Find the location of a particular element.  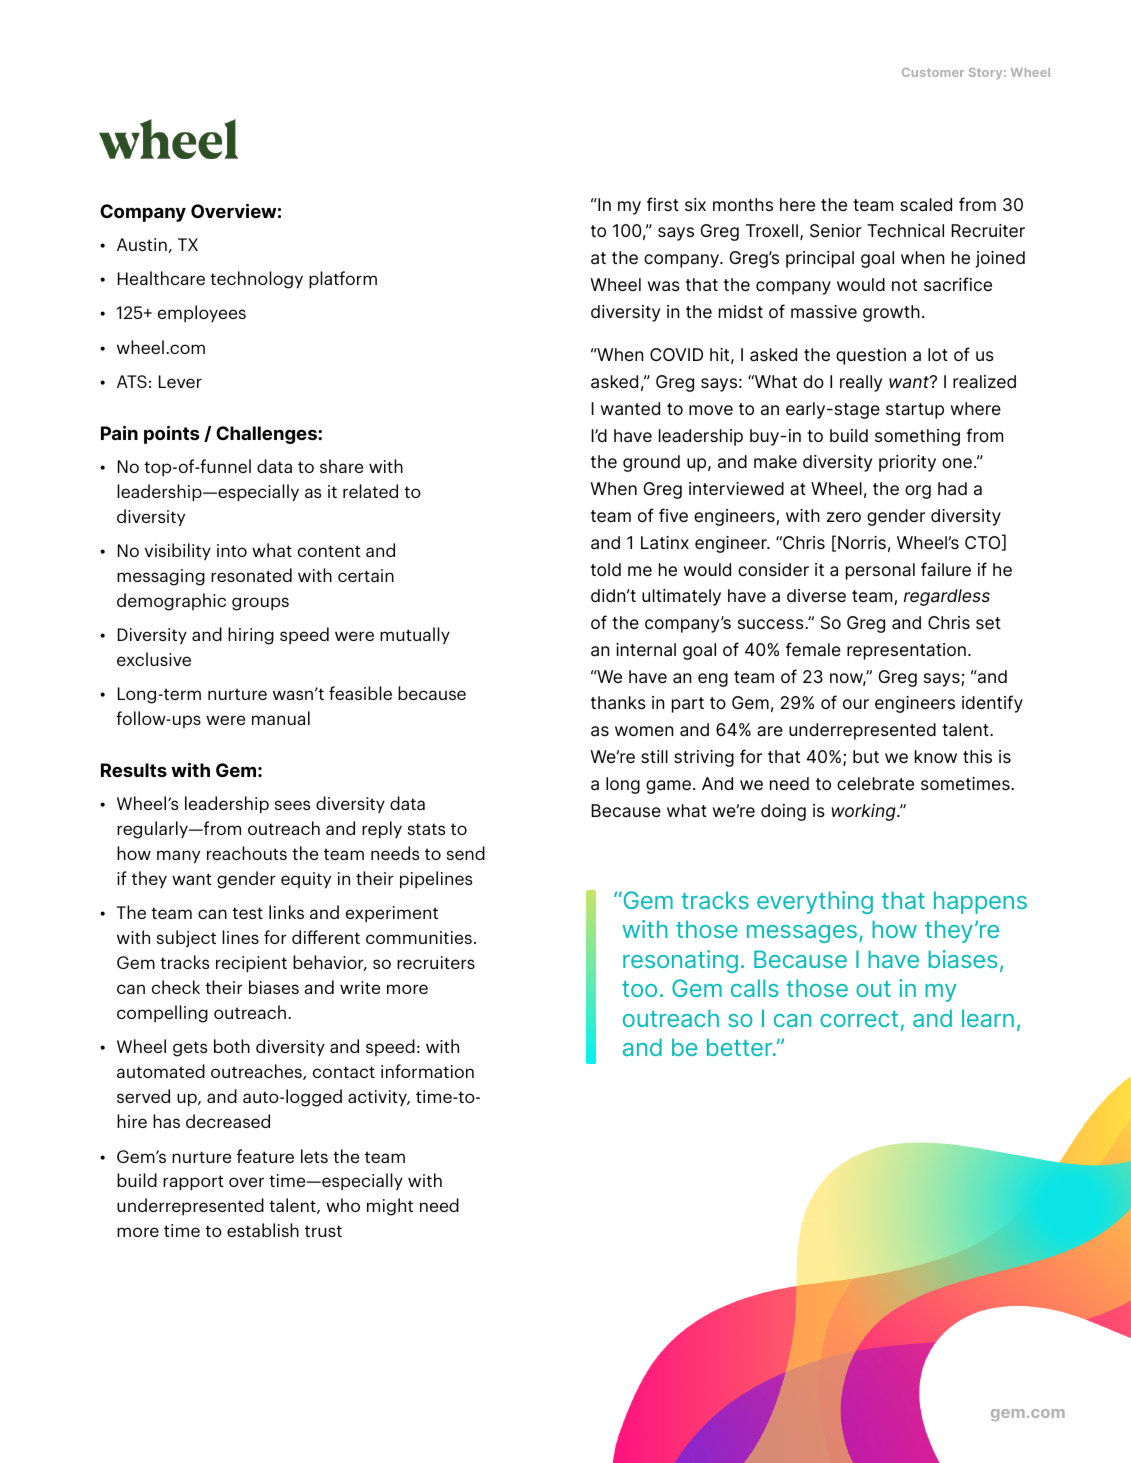

first is located at coordinates (663, 204).
